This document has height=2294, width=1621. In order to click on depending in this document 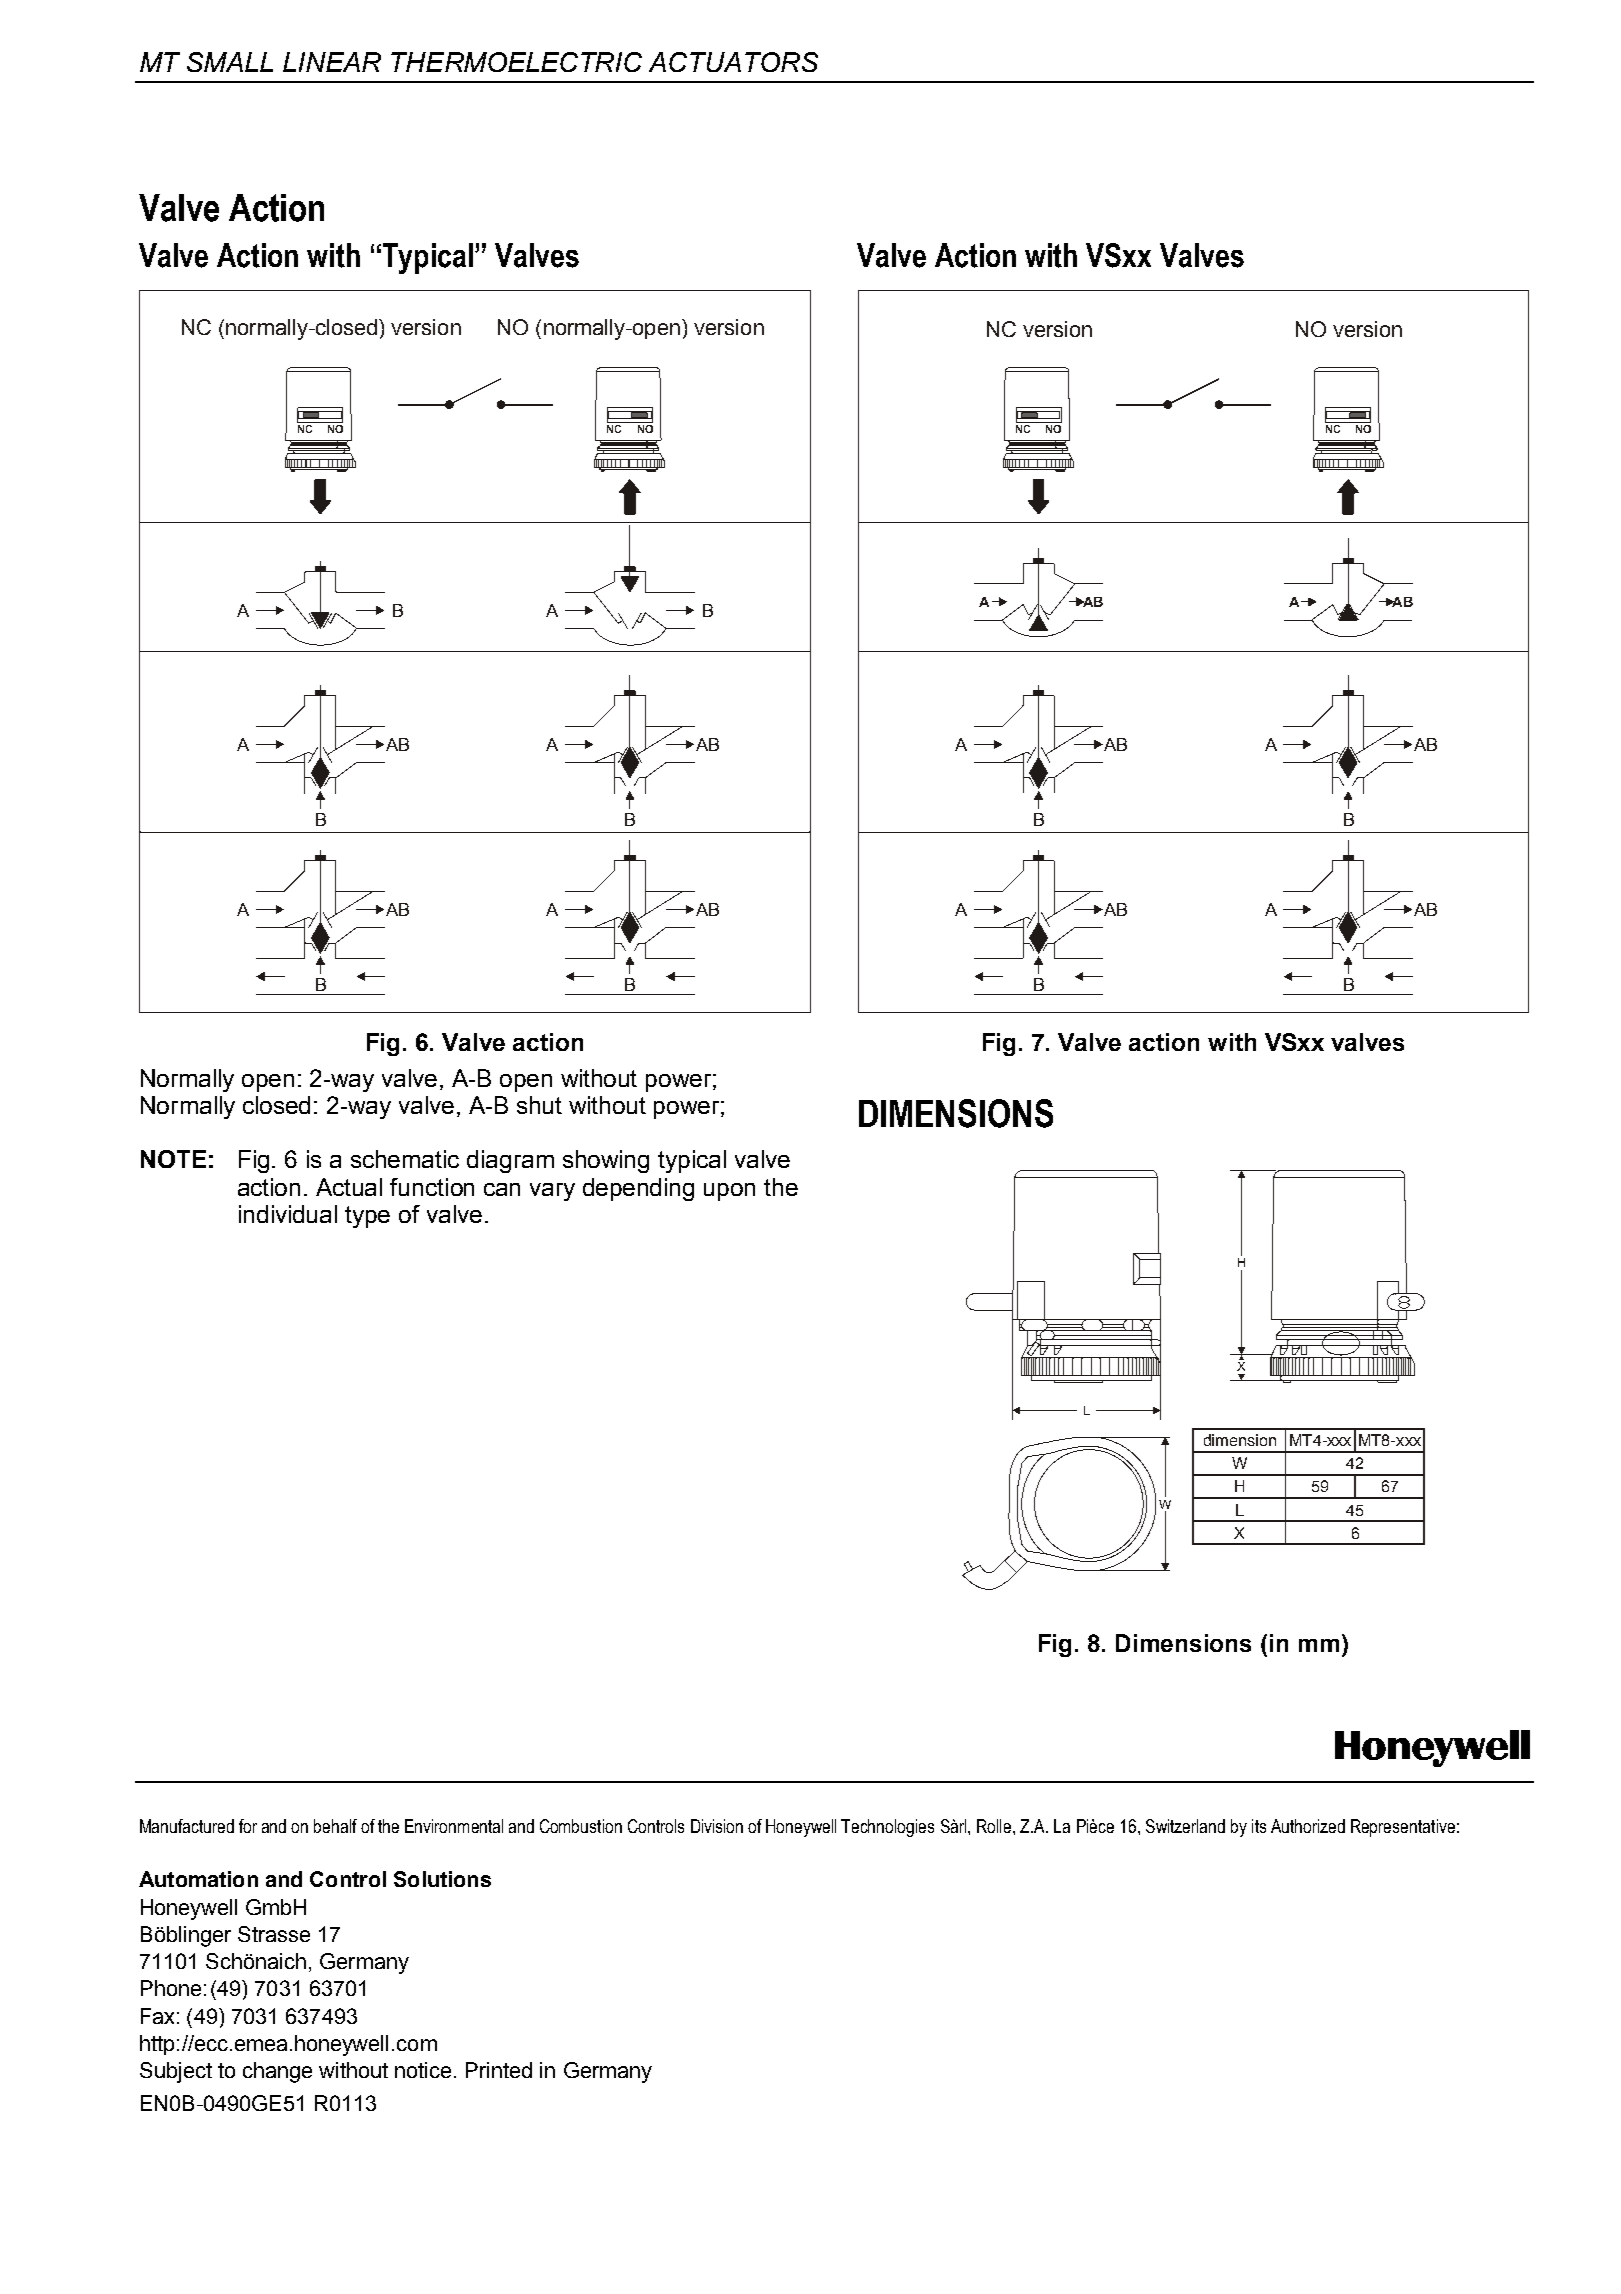, I will do `click(638, 1189)`.
